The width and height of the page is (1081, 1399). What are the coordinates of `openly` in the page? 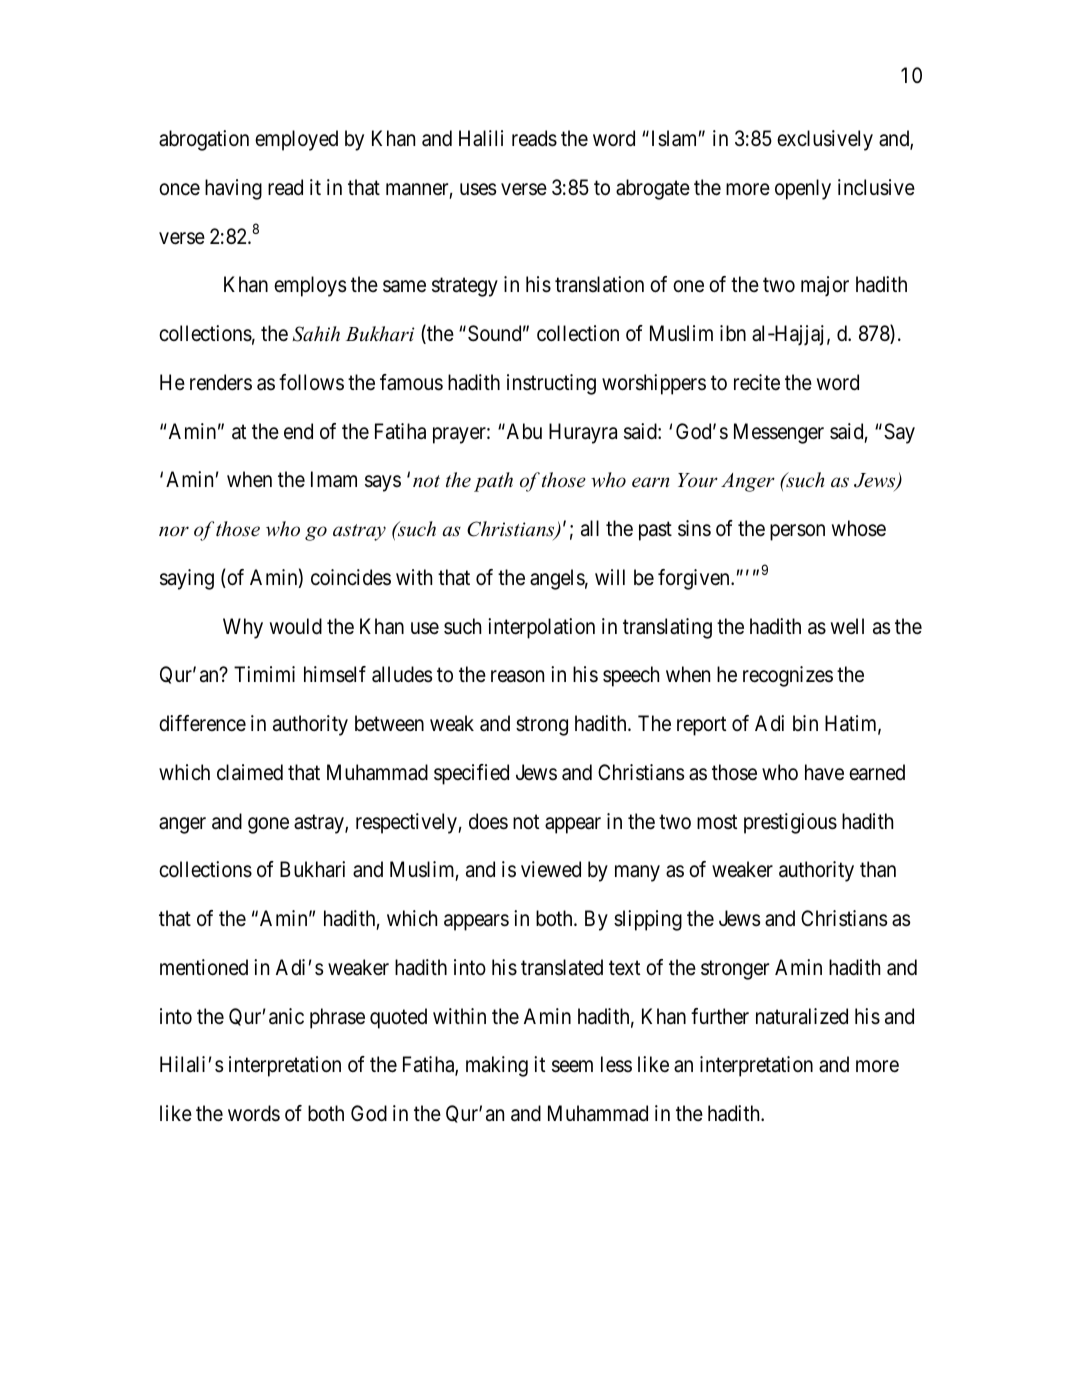 It's located at (803, 189).
